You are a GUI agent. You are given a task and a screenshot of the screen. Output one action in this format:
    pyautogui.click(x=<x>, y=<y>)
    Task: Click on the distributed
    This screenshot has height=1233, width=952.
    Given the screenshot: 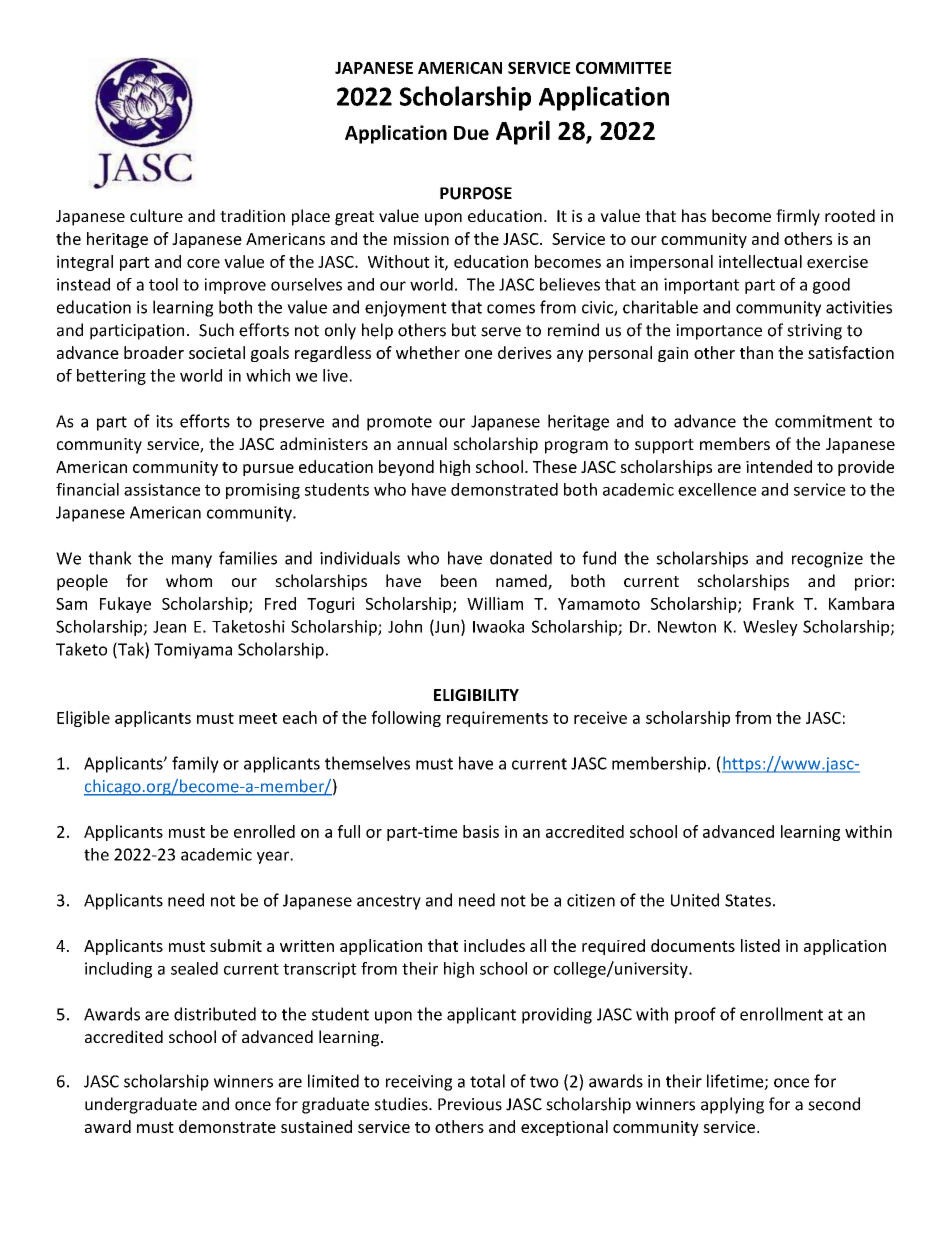 What is the action you would take?
    pyautogui.click(x=215, y=1014)
